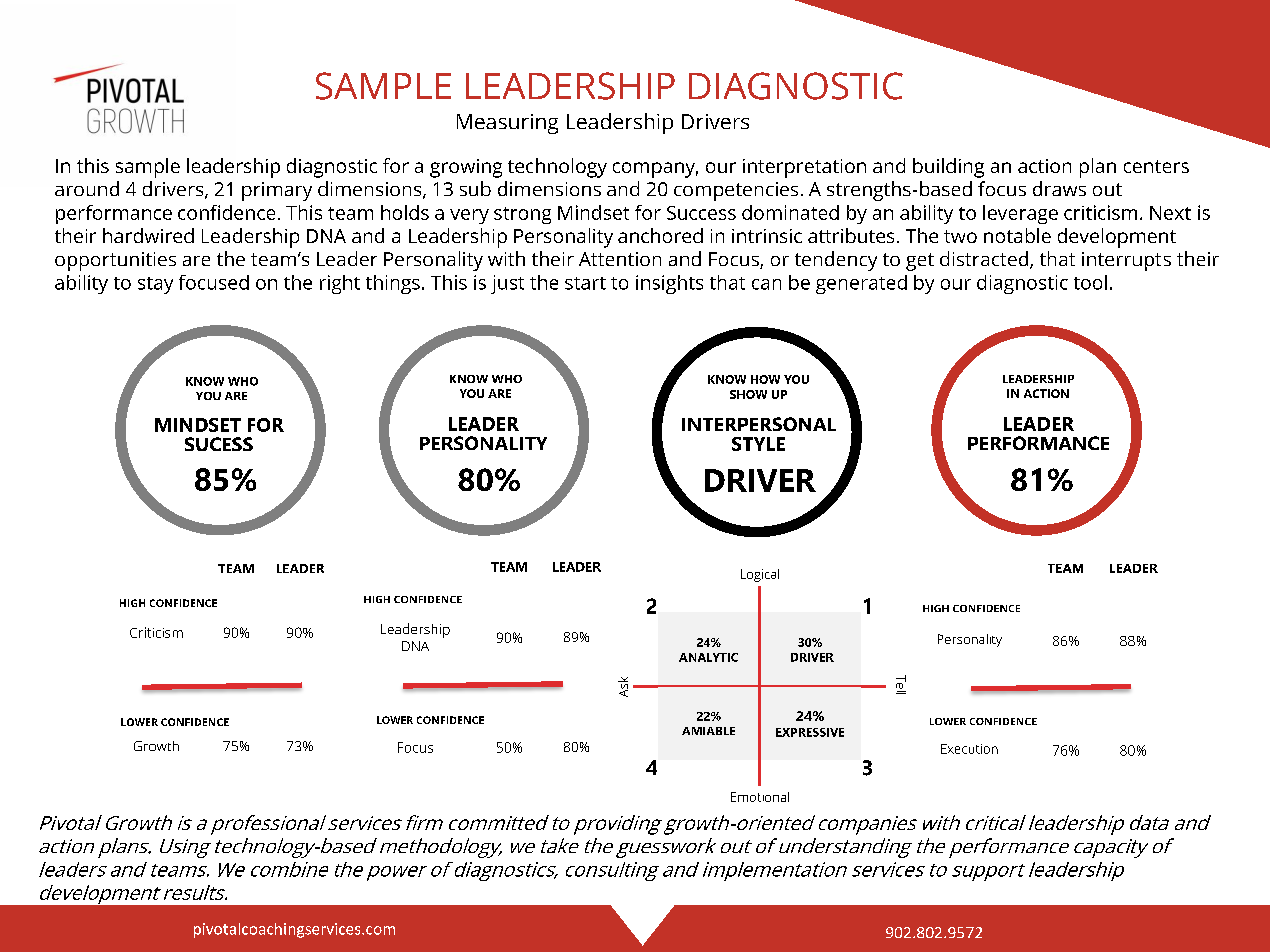 The height and width of the image is (952, 1270). Describe the element at coordinates (708, 731) in the image. I see `AMIABLE` at that location.
